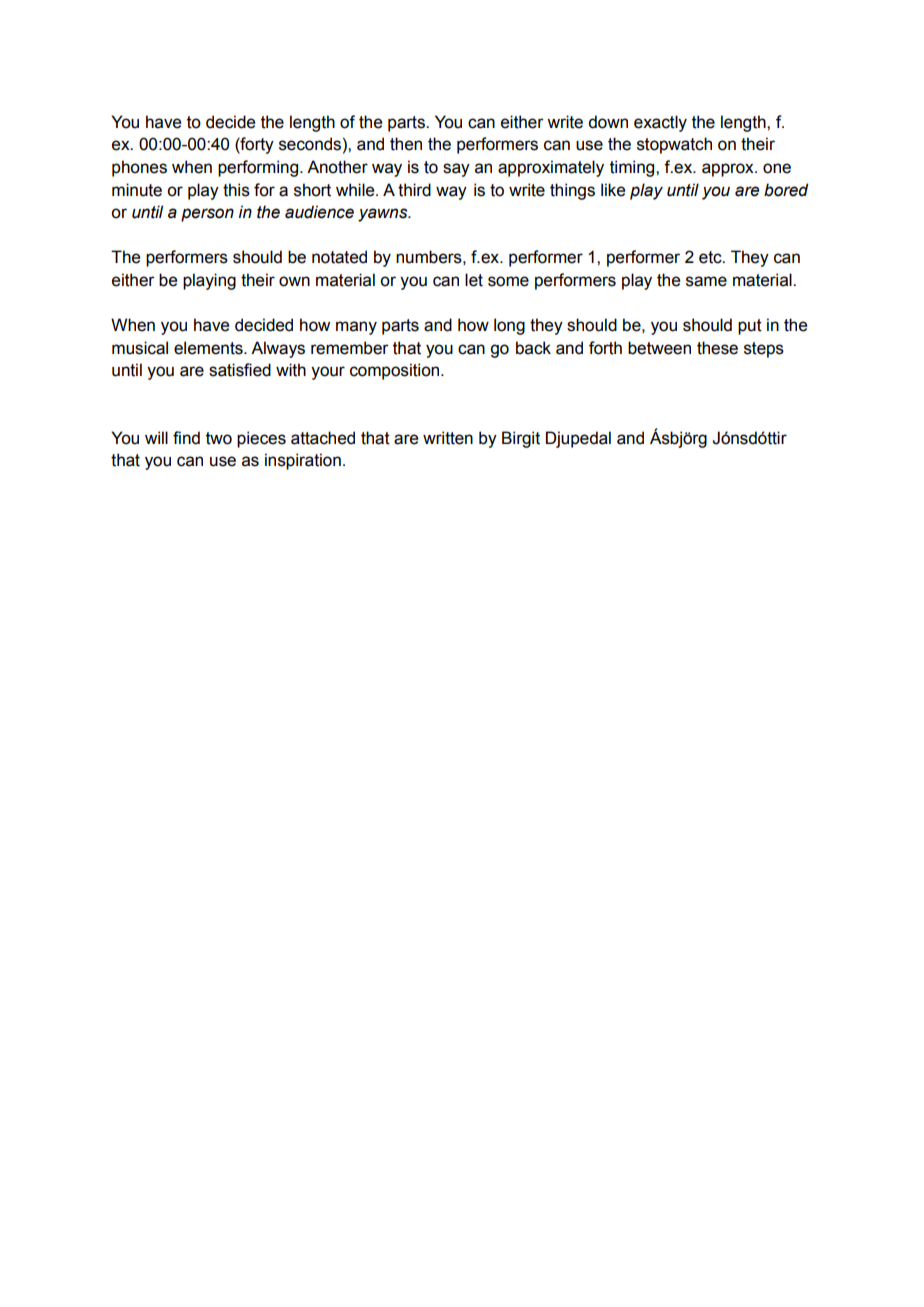  Describe the element at coordinates (259, 168) in the image. I see `performing` at that location.
